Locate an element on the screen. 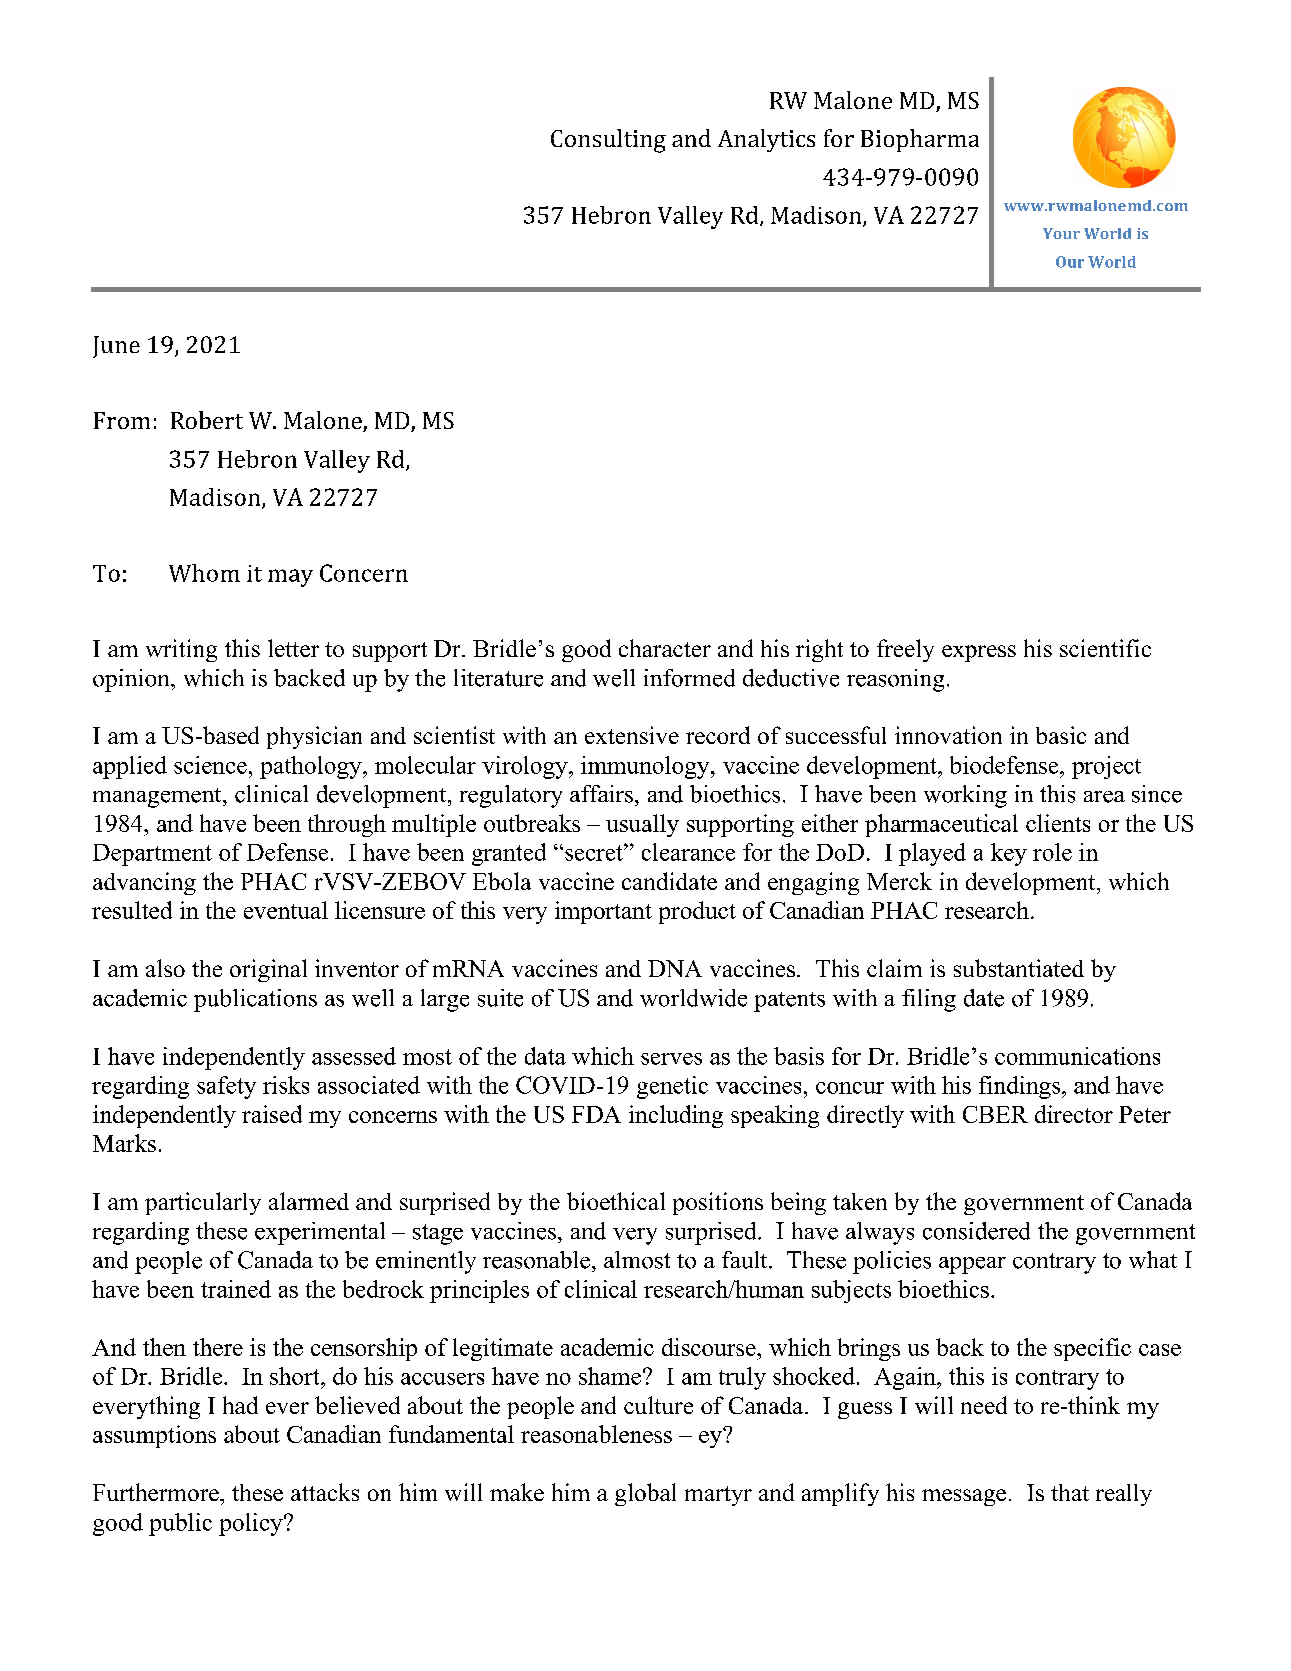 Image resolution: width=1291 pixels, height=1671 pixels. global is located at coordinates (645, 1494).
